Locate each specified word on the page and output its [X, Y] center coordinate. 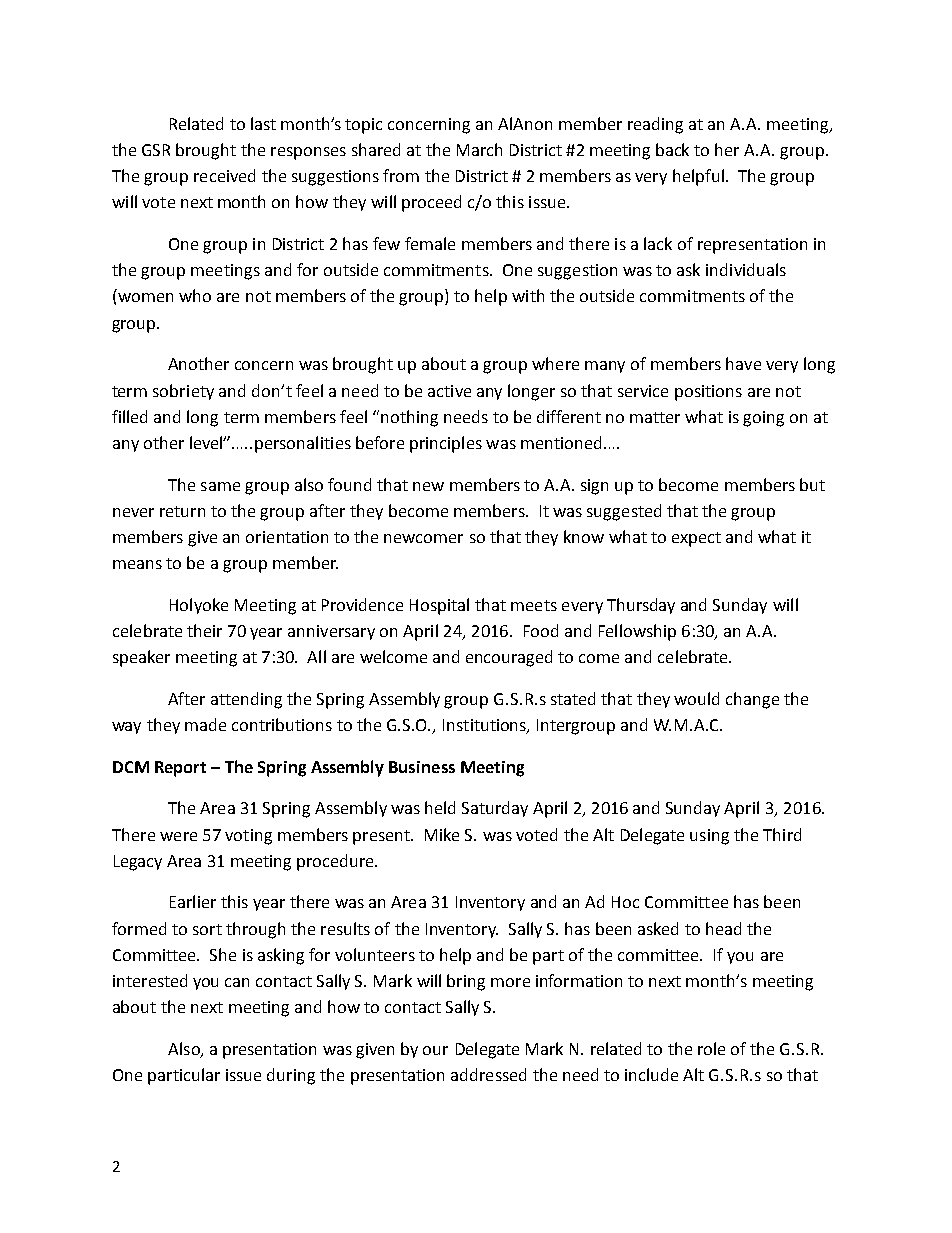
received [224, 175]
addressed [488, 1074]
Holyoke [199, 606]
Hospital [439, 606]
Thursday [641, 606]
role [711, 1048]
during [291, 1076]
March [479, 149]
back [672, 149]
